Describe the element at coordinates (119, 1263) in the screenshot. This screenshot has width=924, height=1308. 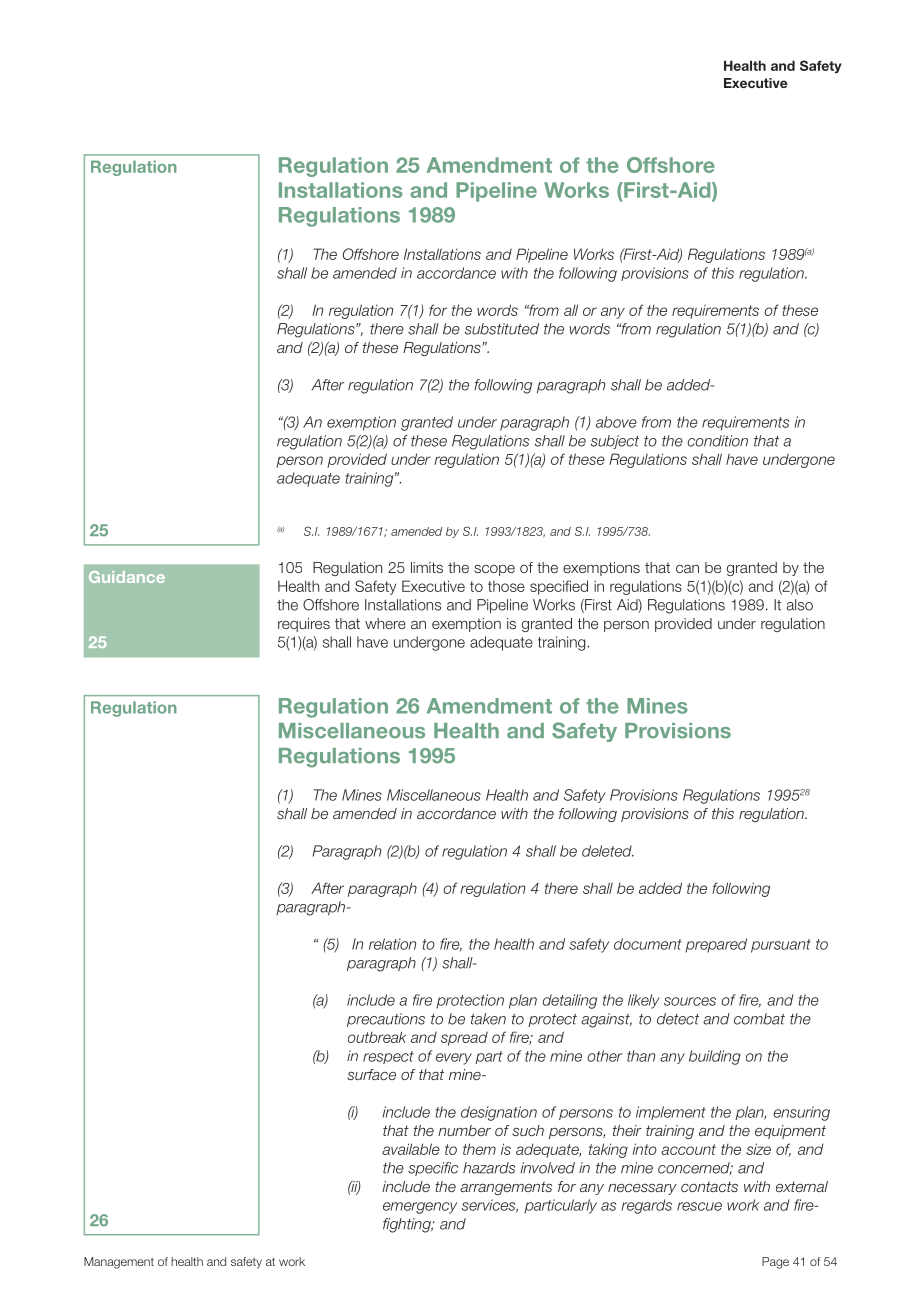
I see `Management` at that location.
